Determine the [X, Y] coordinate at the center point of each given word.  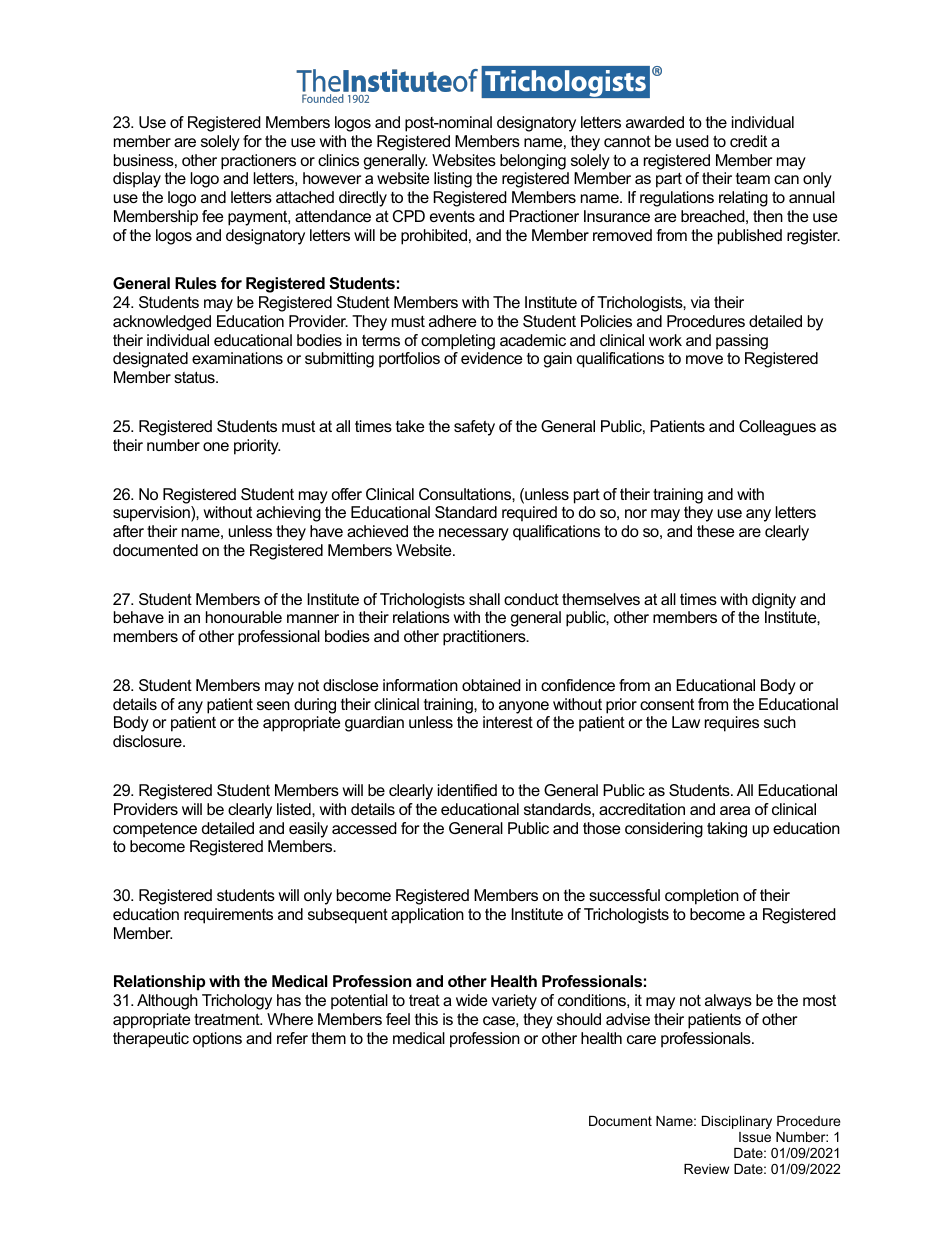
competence [155, 830]
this [426, 1019]
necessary [474, 534]
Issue [755, 1137]
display [137, 180]
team [753, 178]
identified [467, 790]
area [735, 810]
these [715, 531]
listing [453, 180]
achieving [288, 514]
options [217, 1040]
